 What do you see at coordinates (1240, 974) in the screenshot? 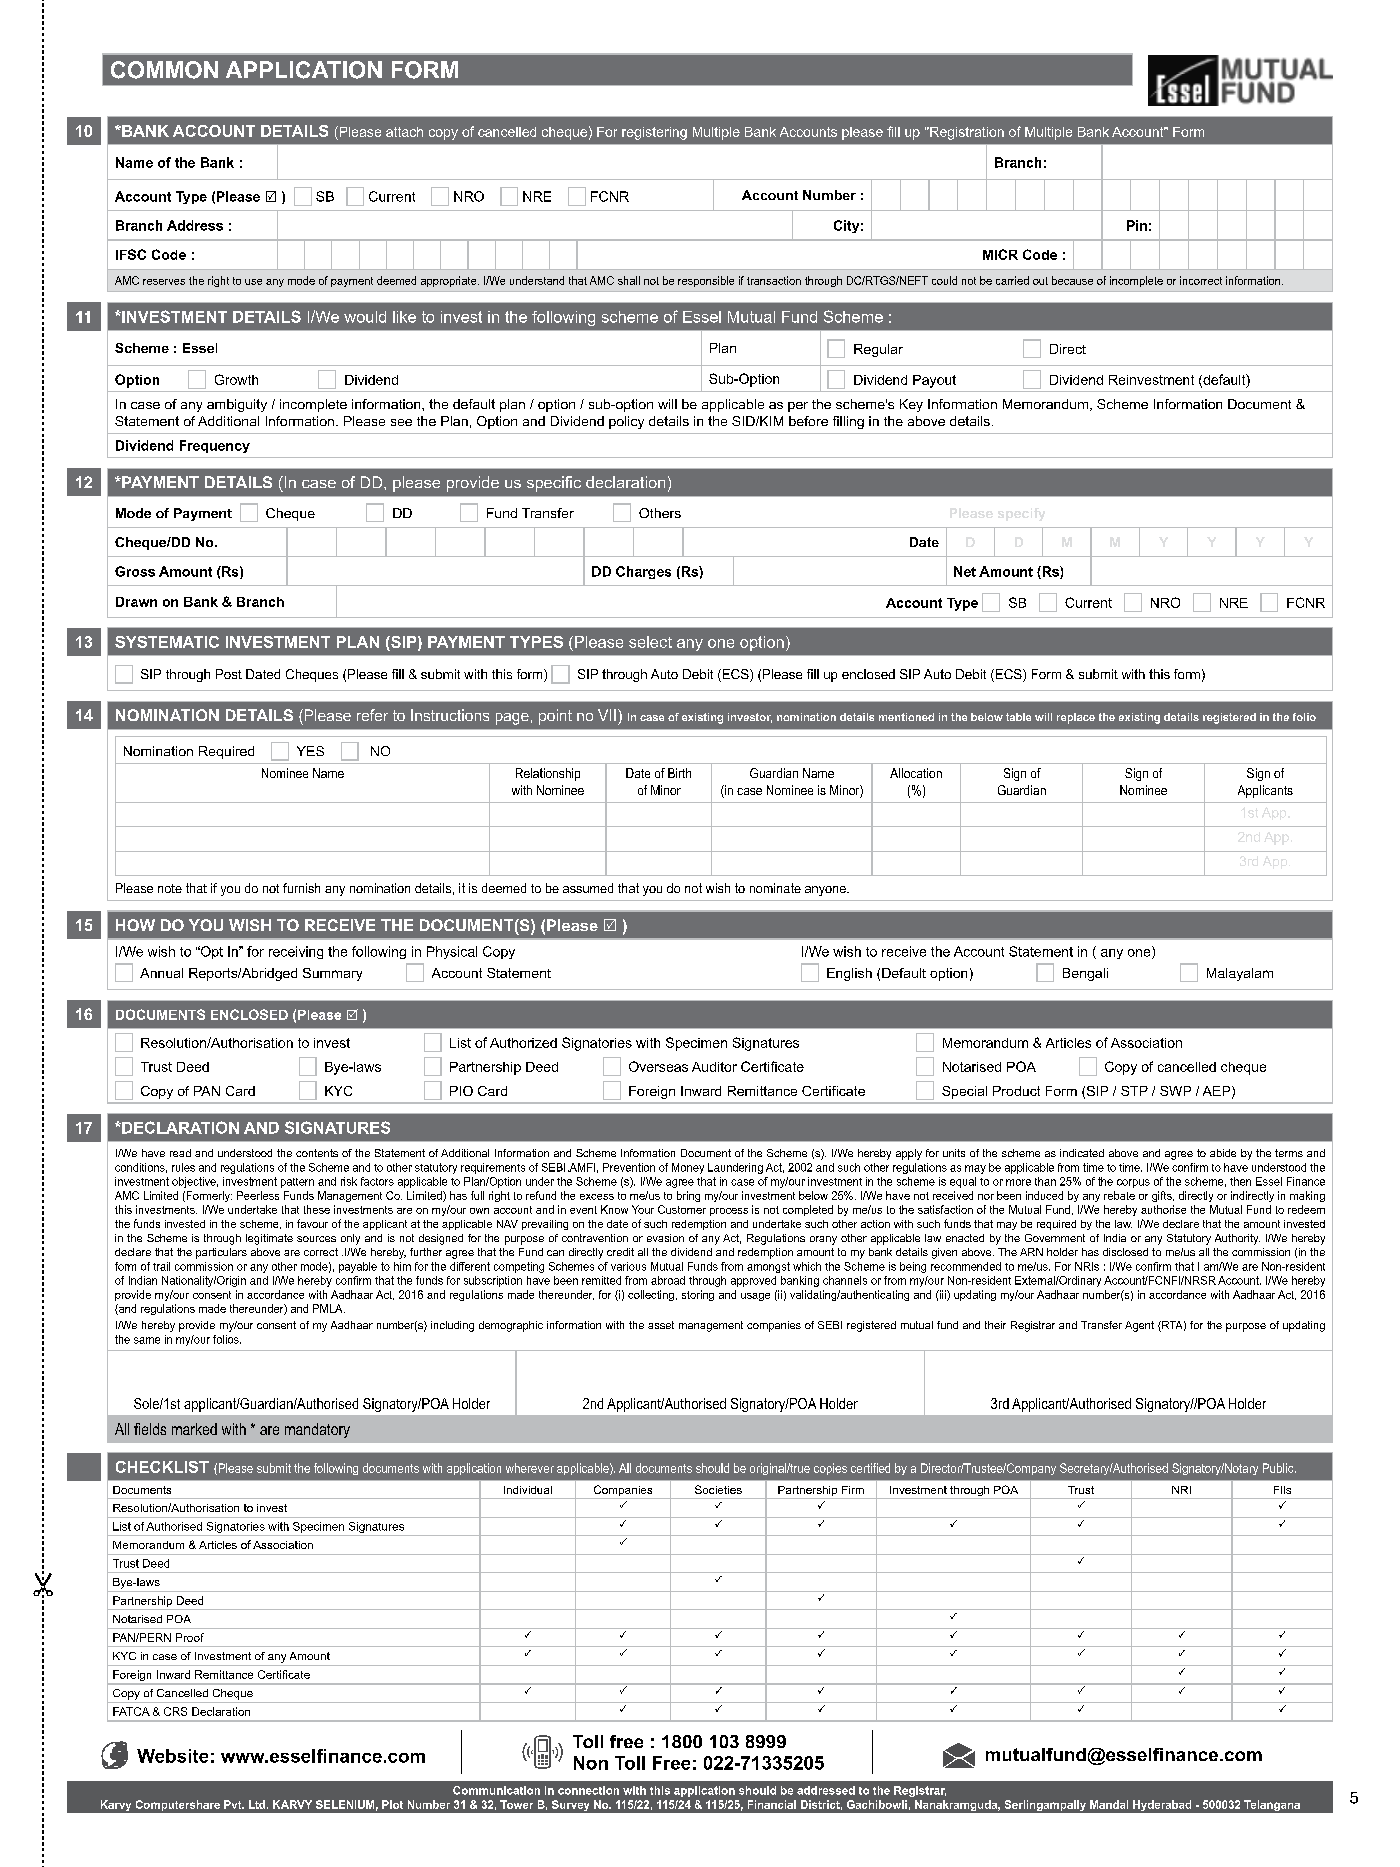
I see `Malayalam` at bounding box center [1240, 974].
